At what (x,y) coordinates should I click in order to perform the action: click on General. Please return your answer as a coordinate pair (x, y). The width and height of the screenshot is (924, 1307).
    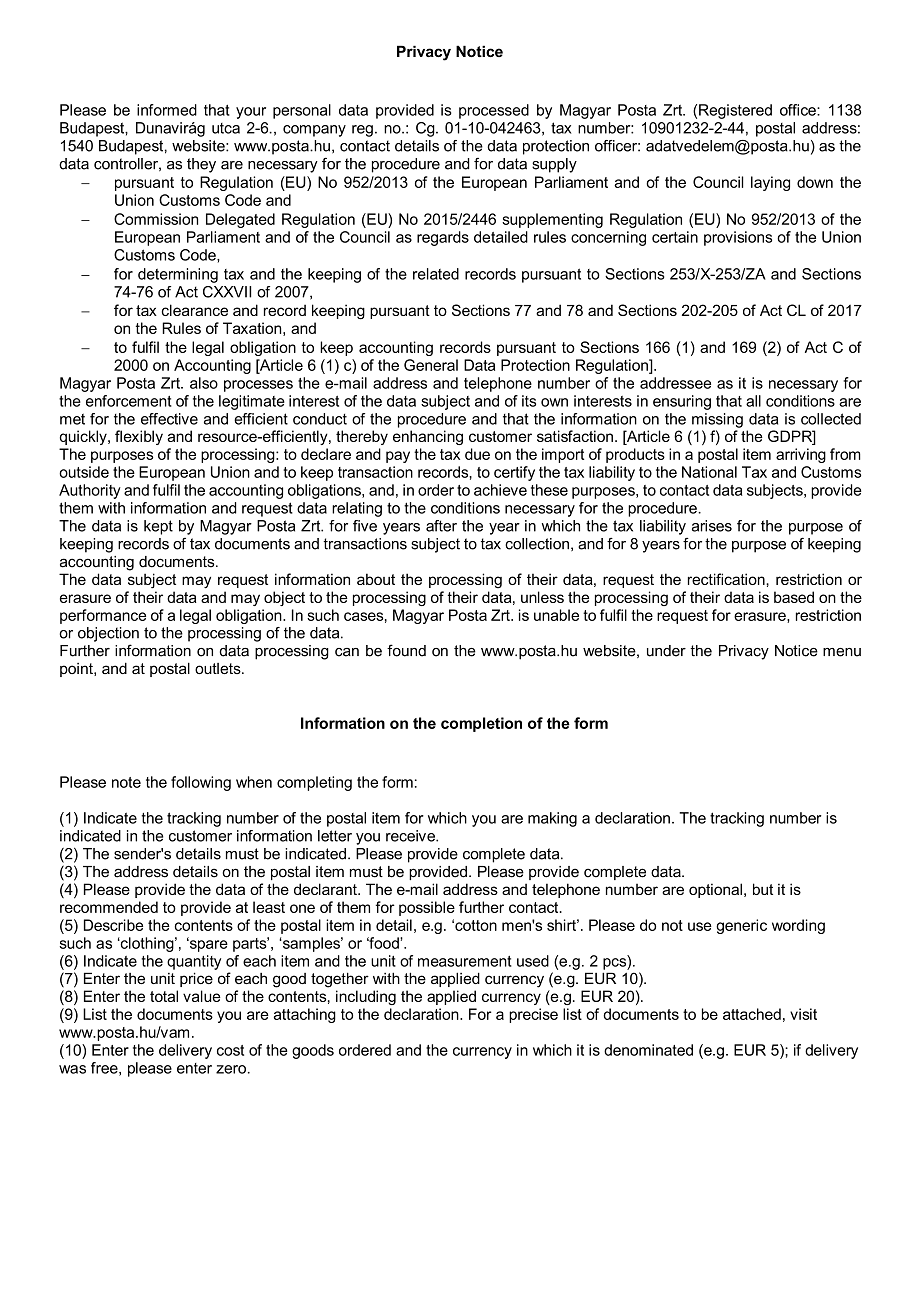
    Looking at the image, I should click on (431, 365).
